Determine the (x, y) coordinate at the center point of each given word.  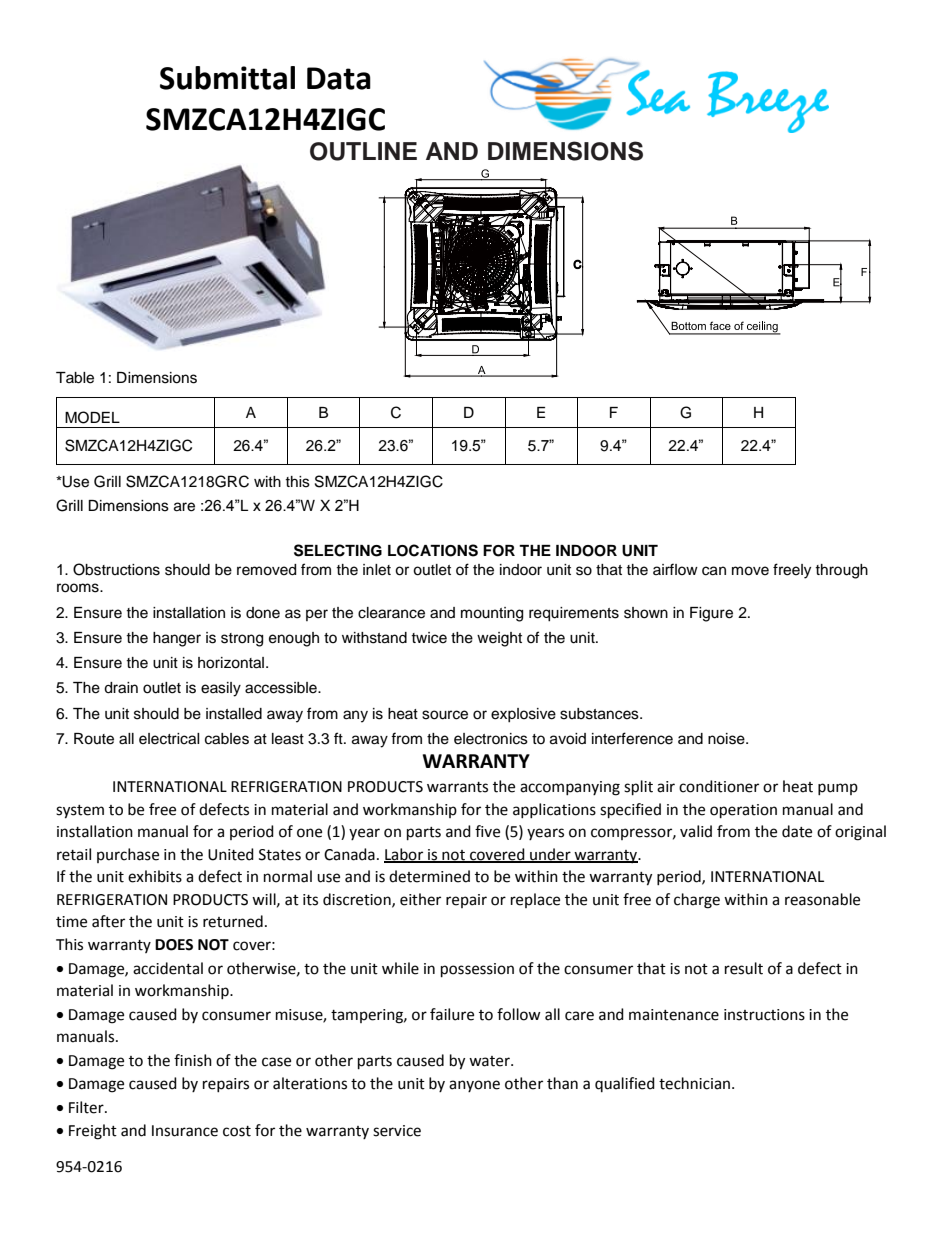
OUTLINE (363, 151)
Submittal (227, 78)
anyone (474, 1086)
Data (339, 78)
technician (696, 1083)
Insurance (185, 1131)
